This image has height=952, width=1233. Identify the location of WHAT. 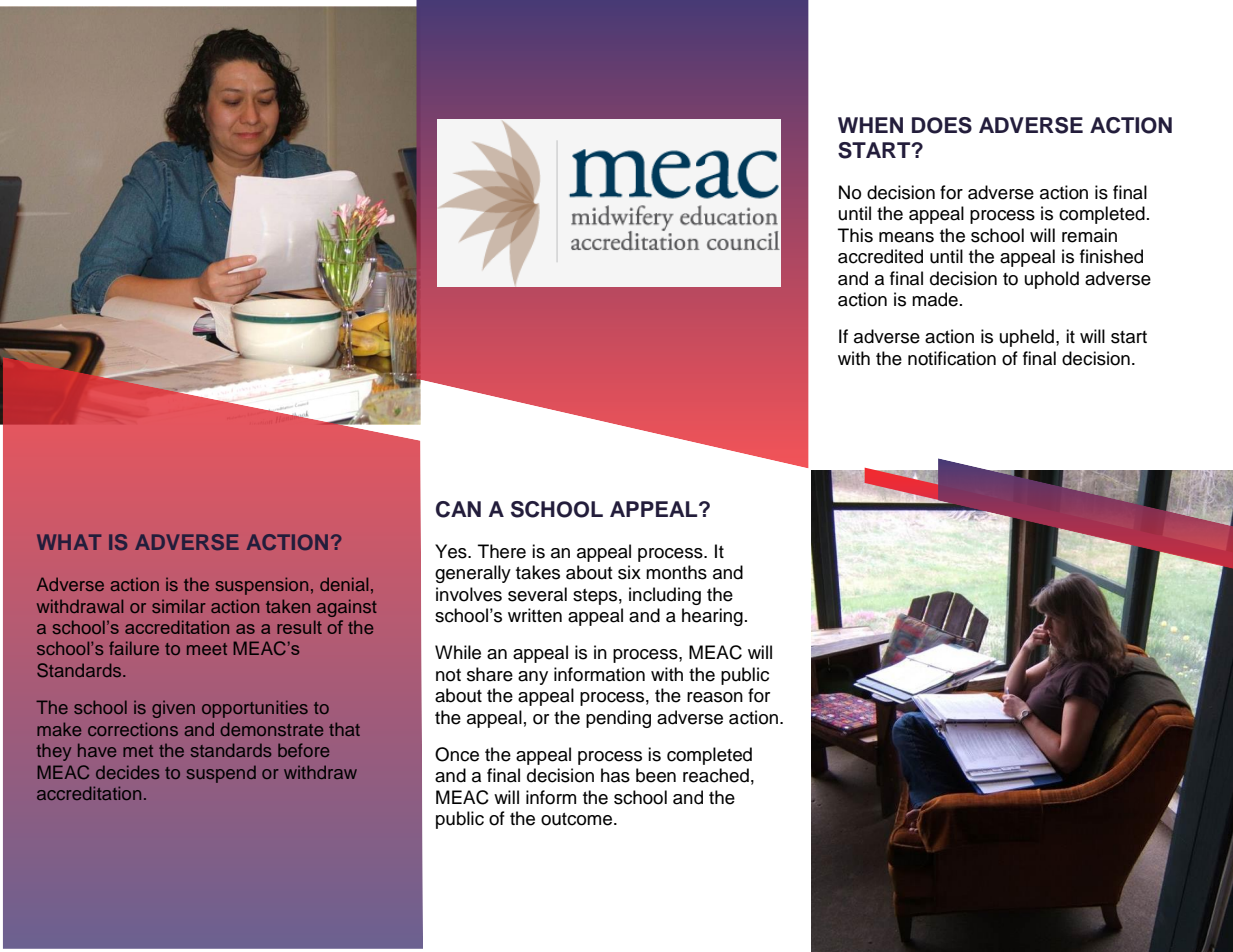
(69, 542).
